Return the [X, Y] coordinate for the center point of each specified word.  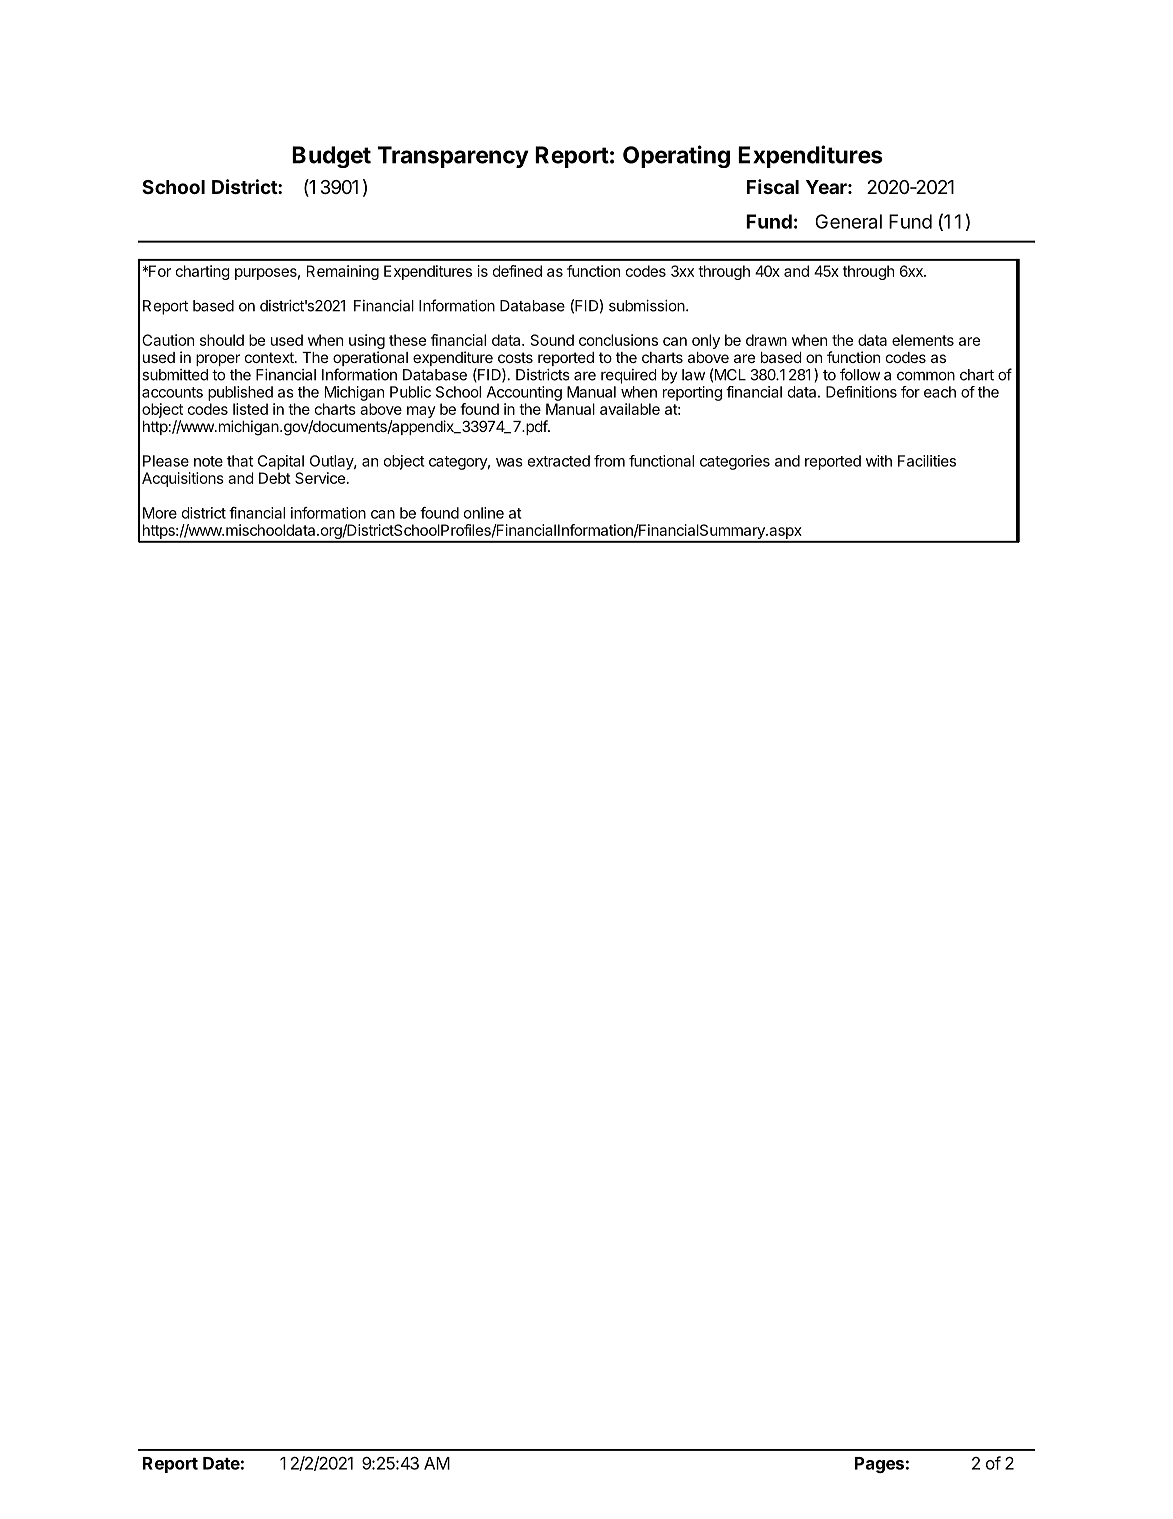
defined [517, 271]
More [160, 513]
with [879, 461]
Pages [879, 1465]
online [484, 513]
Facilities [927, 461]
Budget [331, 157]
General [849, 221]
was [509, 462]
